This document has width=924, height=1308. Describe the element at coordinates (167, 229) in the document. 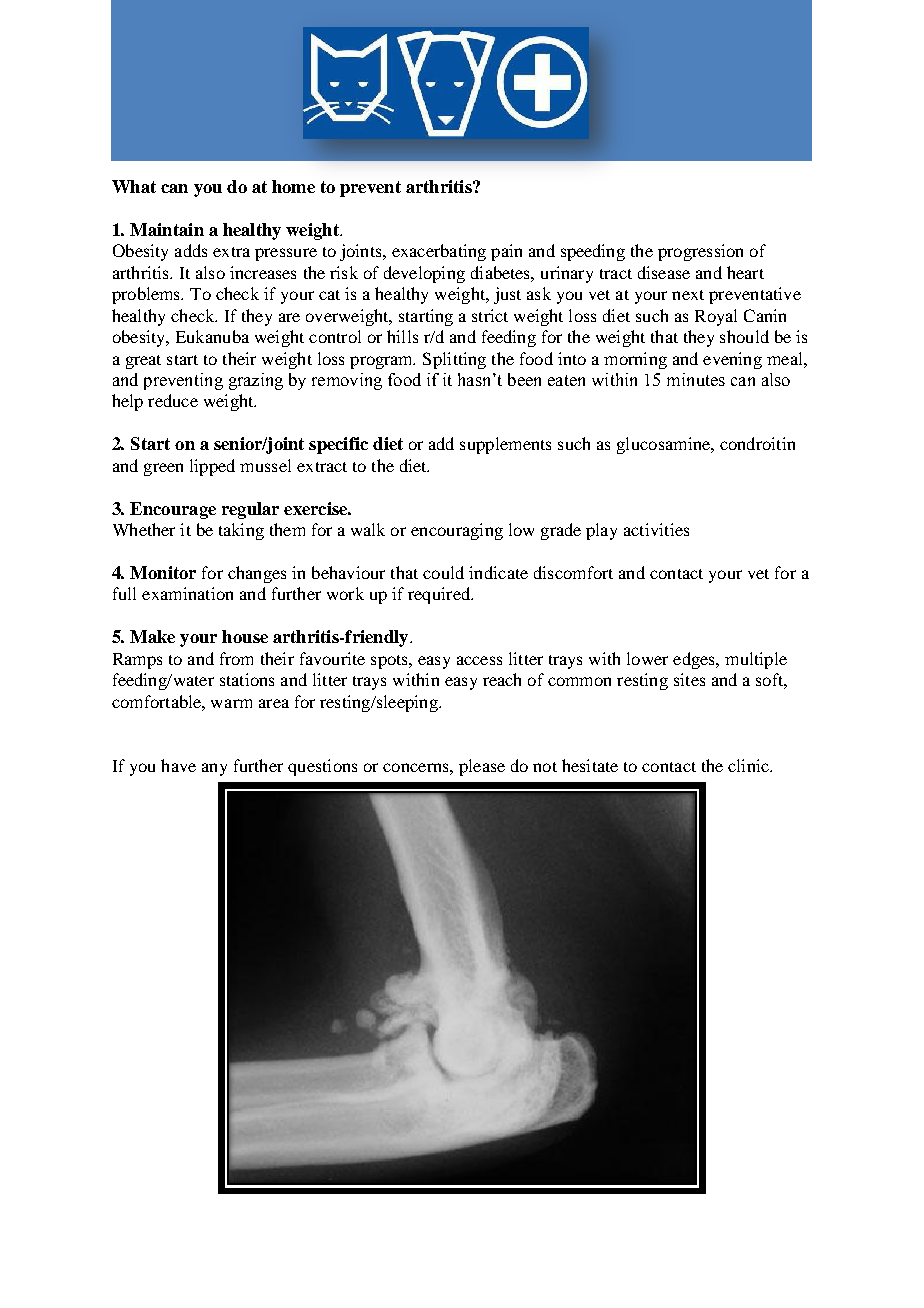

I see `Maintain` at that location.
